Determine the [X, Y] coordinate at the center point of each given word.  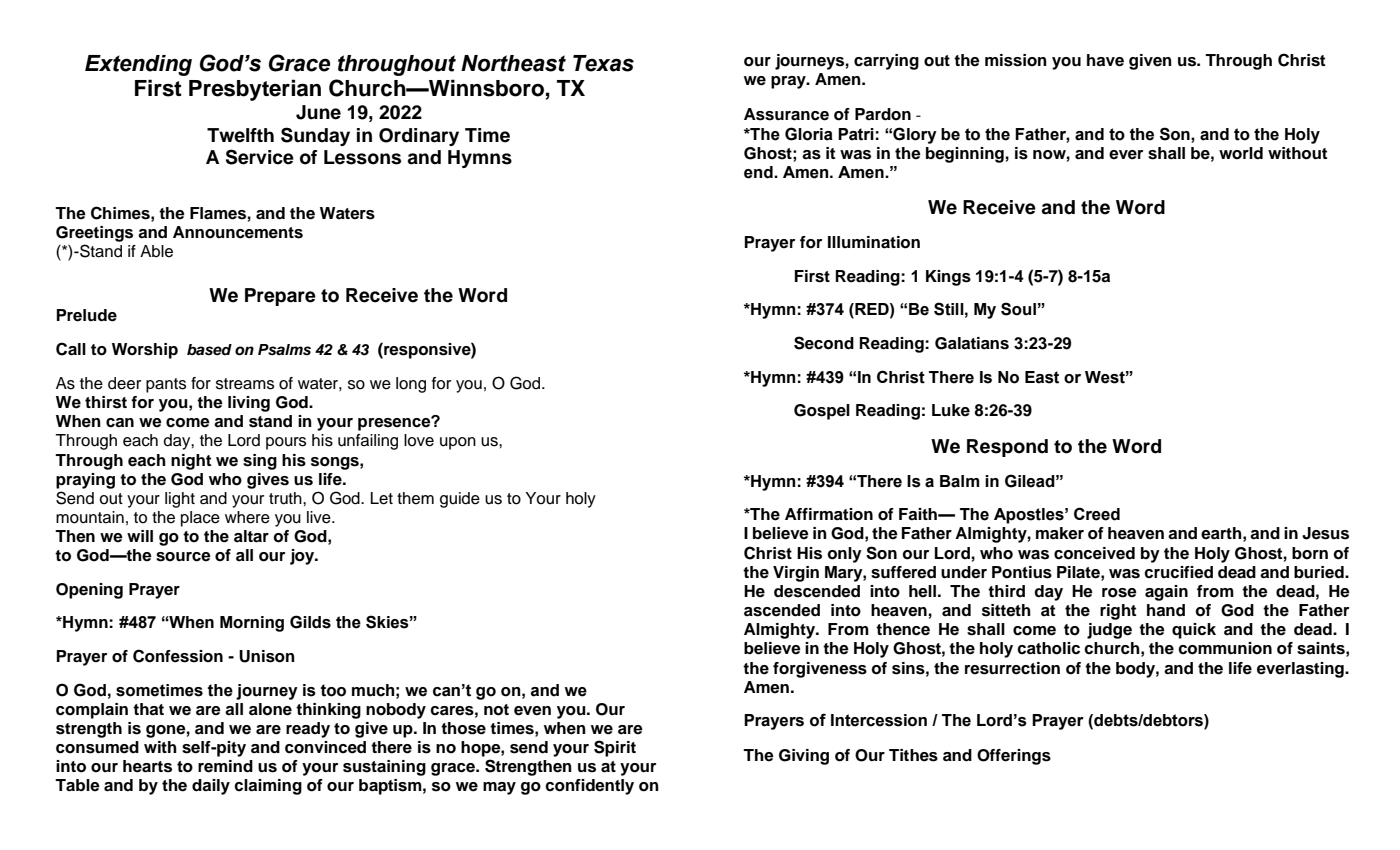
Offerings [1014, 757]
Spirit [615, 748]
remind [225, 766]
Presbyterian [255, 90]
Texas [603, 63]
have [1105, 60]
